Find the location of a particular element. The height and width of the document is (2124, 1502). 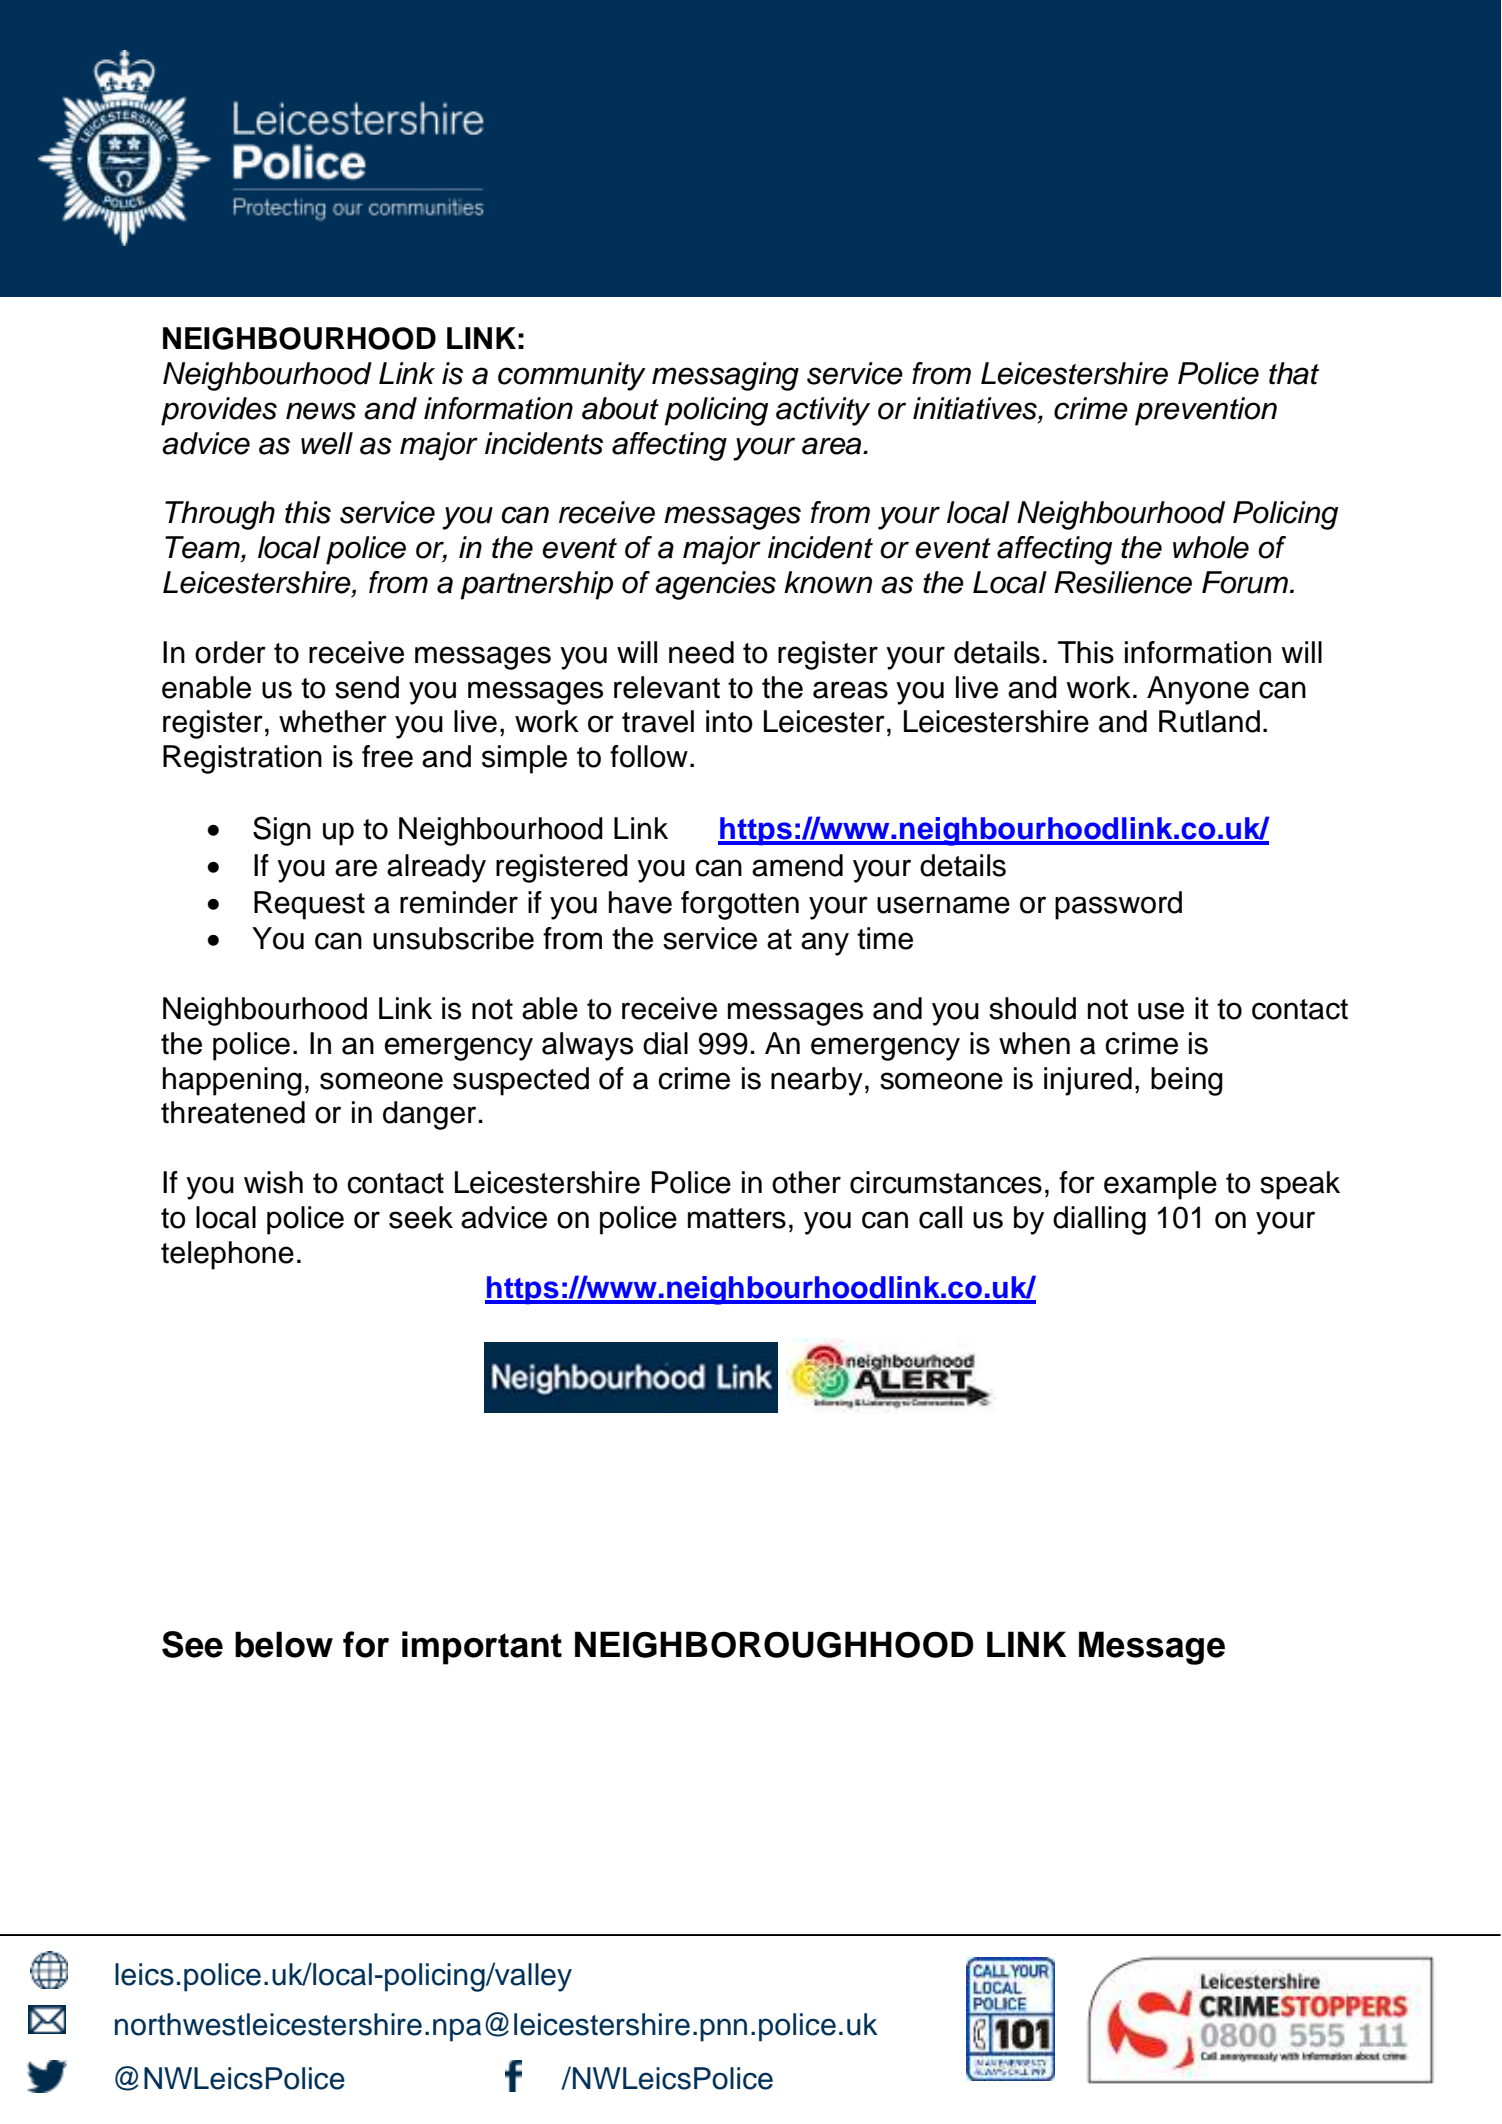

whether is located at coordinates (333, 721).
